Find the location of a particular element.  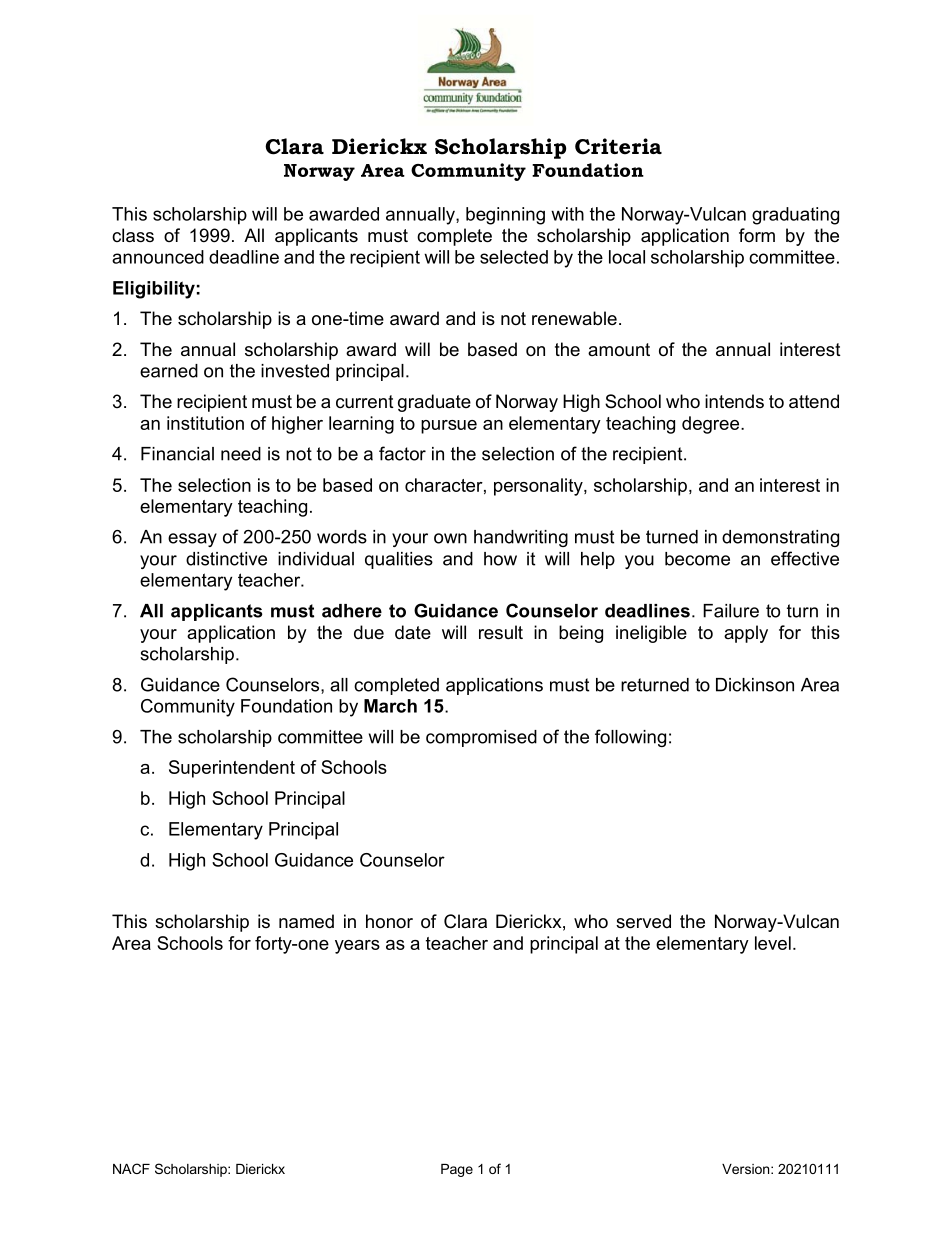

pursue is located at coordinates (449, 427).
